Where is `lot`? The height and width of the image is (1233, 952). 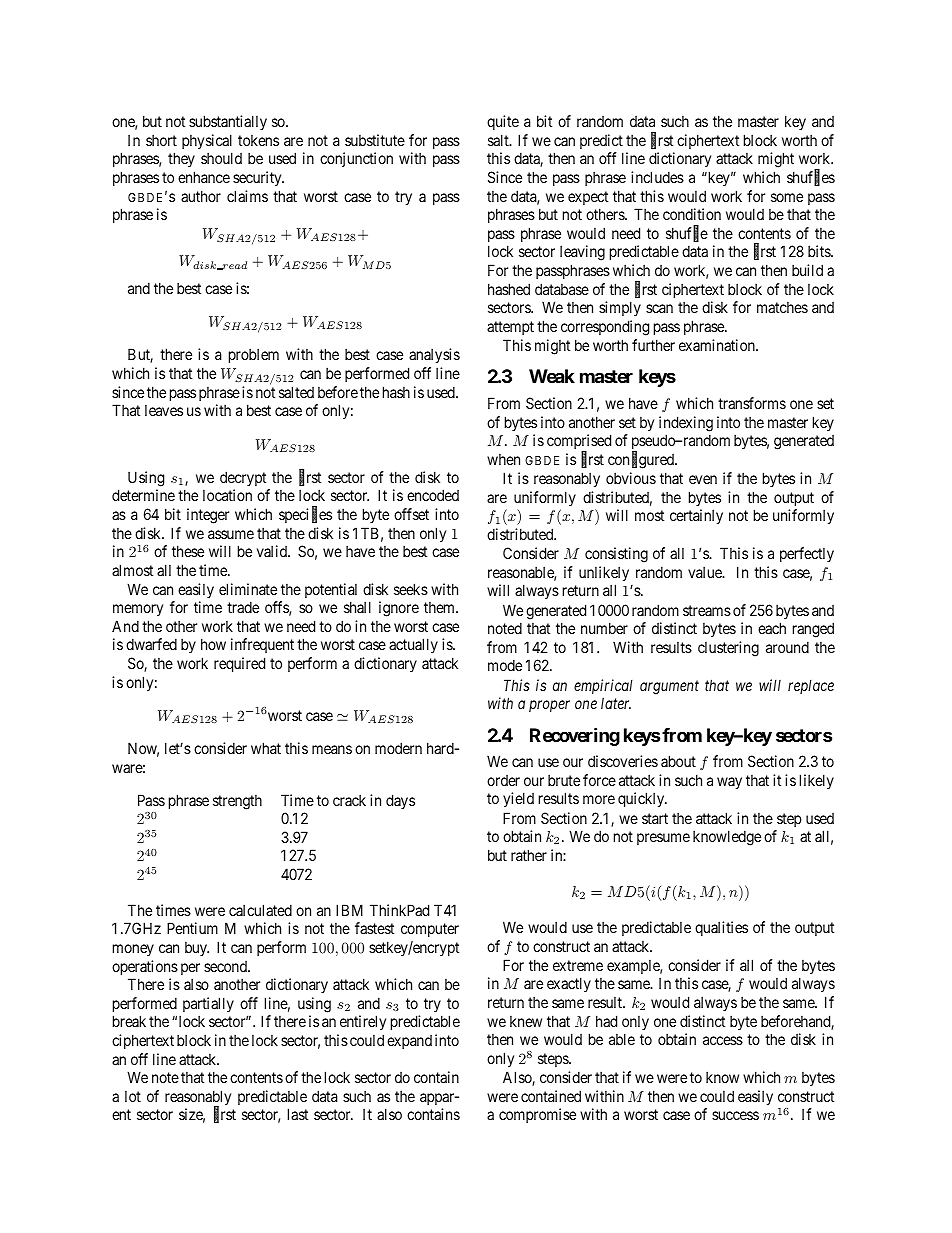 lot is located at coordinates (133, 1096).
